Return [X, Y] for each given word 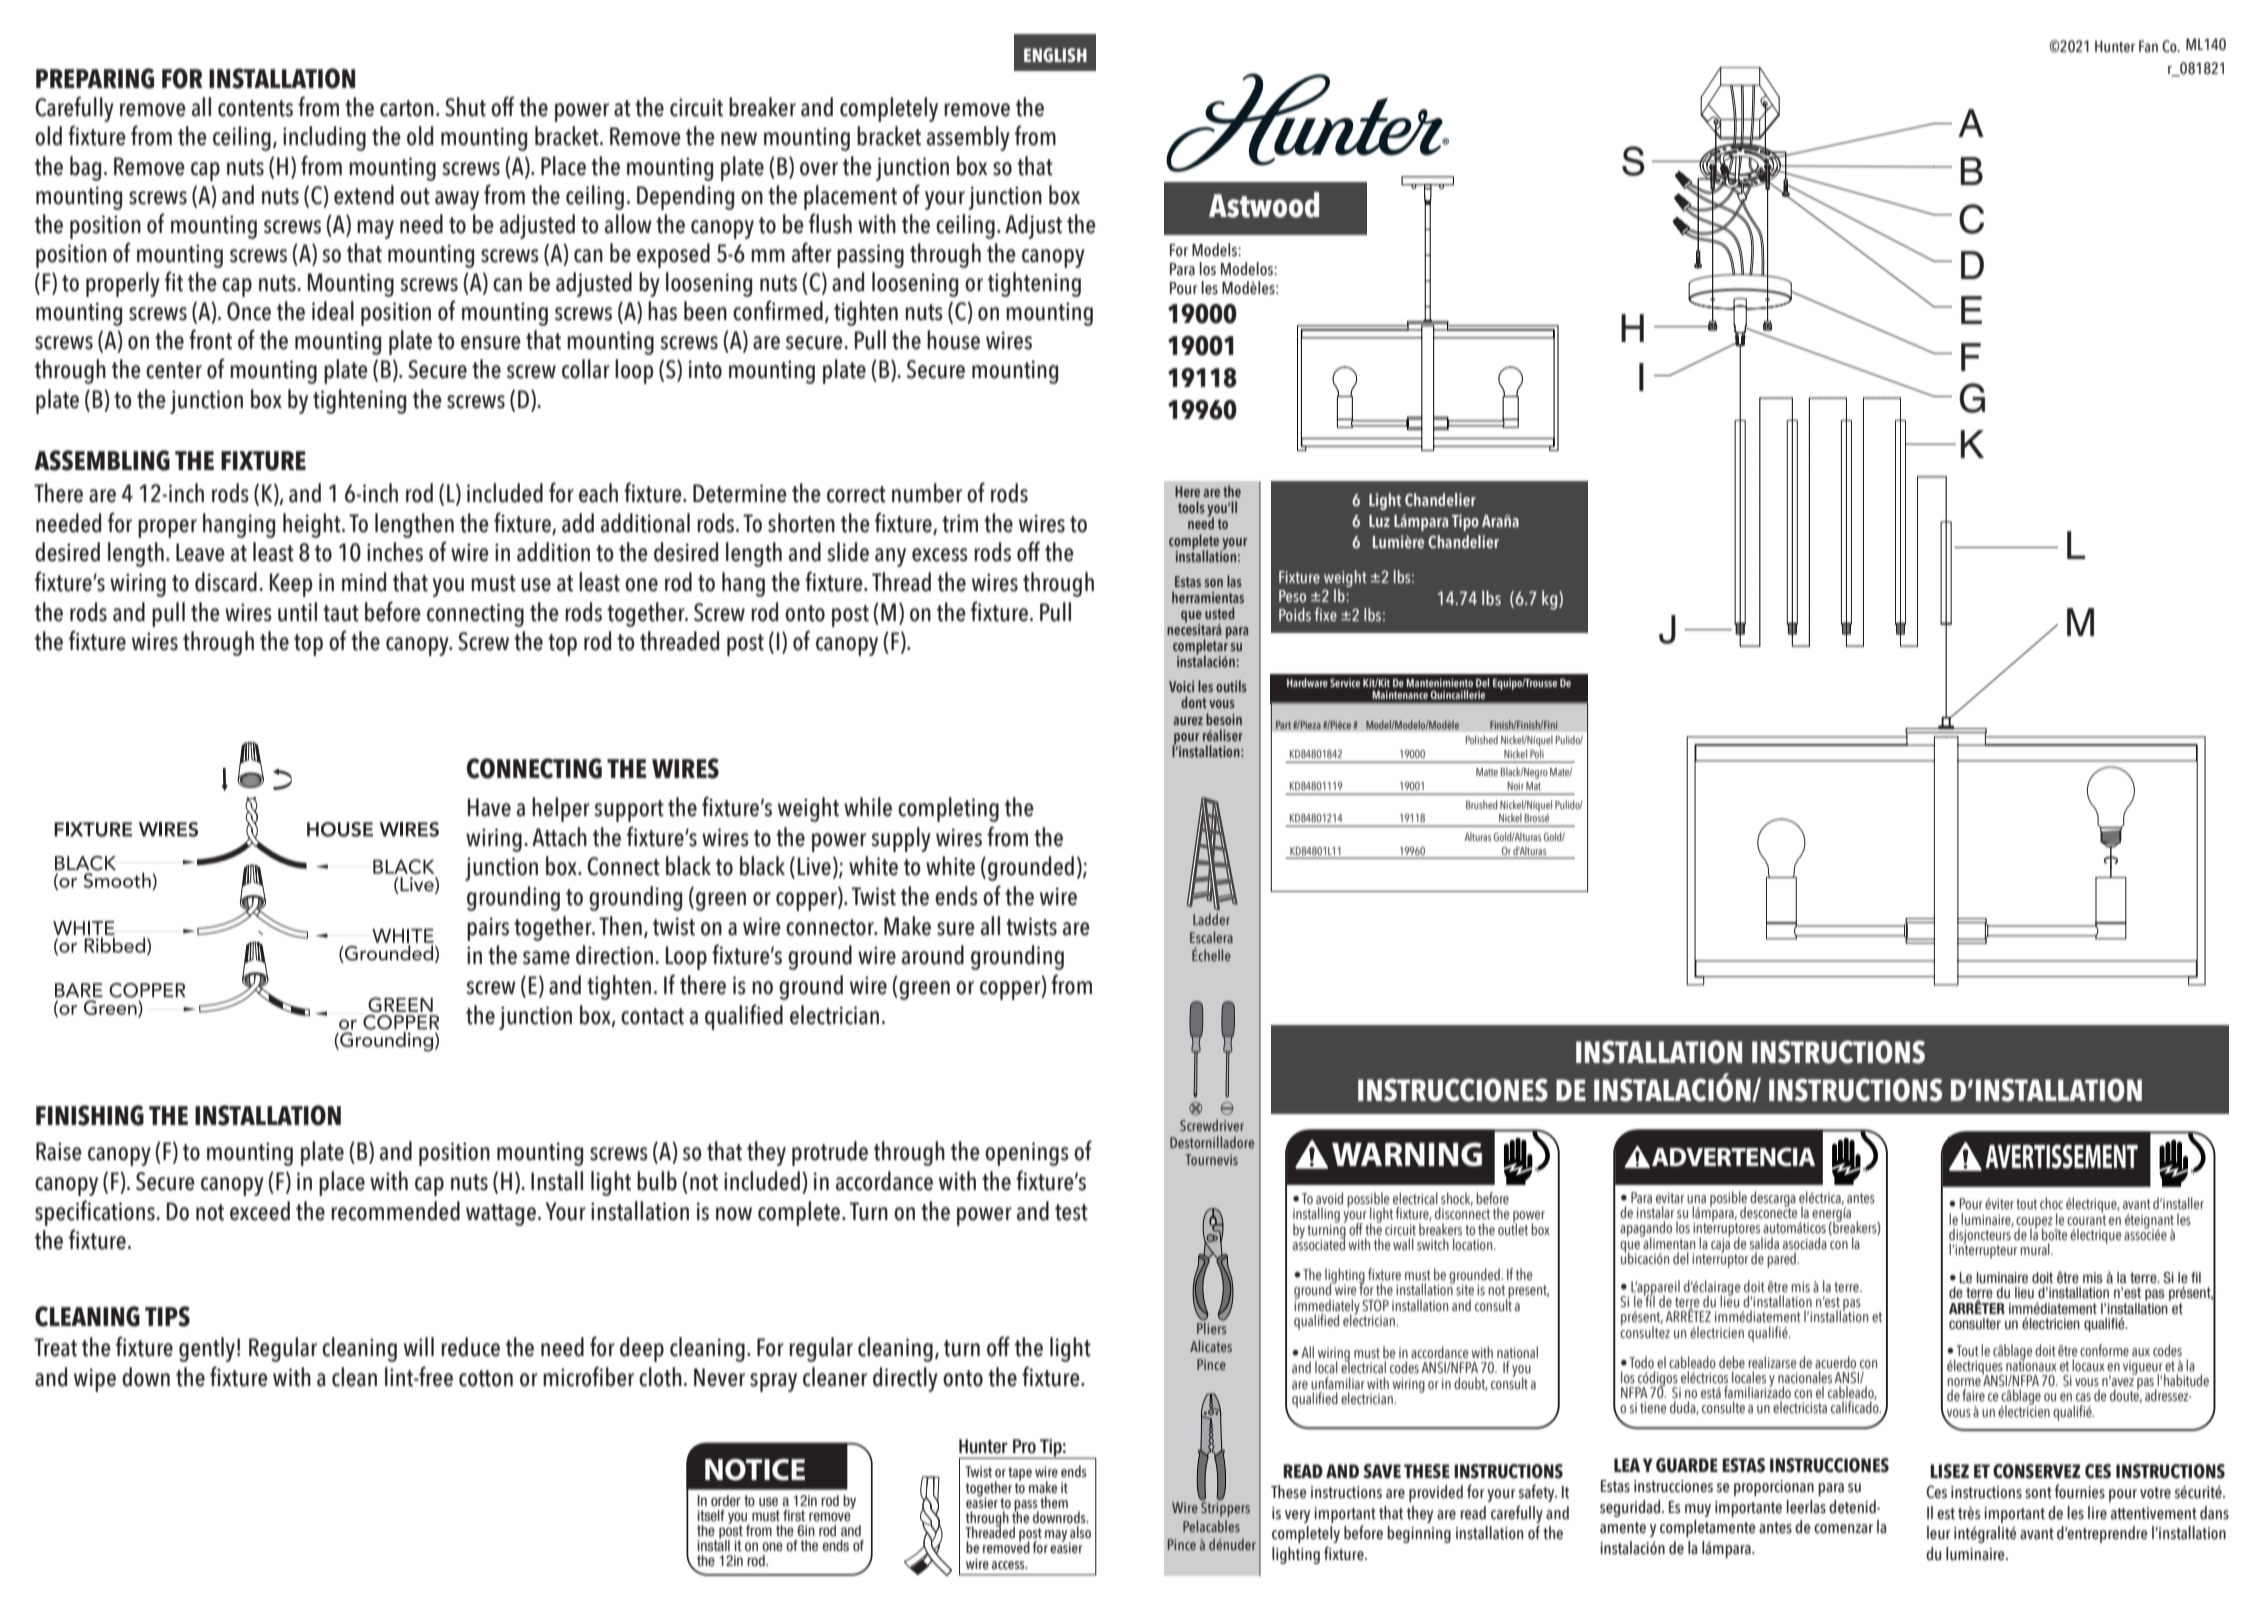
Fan [2148, 46]
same [546, 958]
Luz [1379, 521]
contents [255, 108]
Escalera [1211, 937]
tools [1191, 507]
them [1054, 1502]
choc [2051, 1203]
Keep [291, 585]
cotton [486, 1378]
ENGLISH [1055, 55]
